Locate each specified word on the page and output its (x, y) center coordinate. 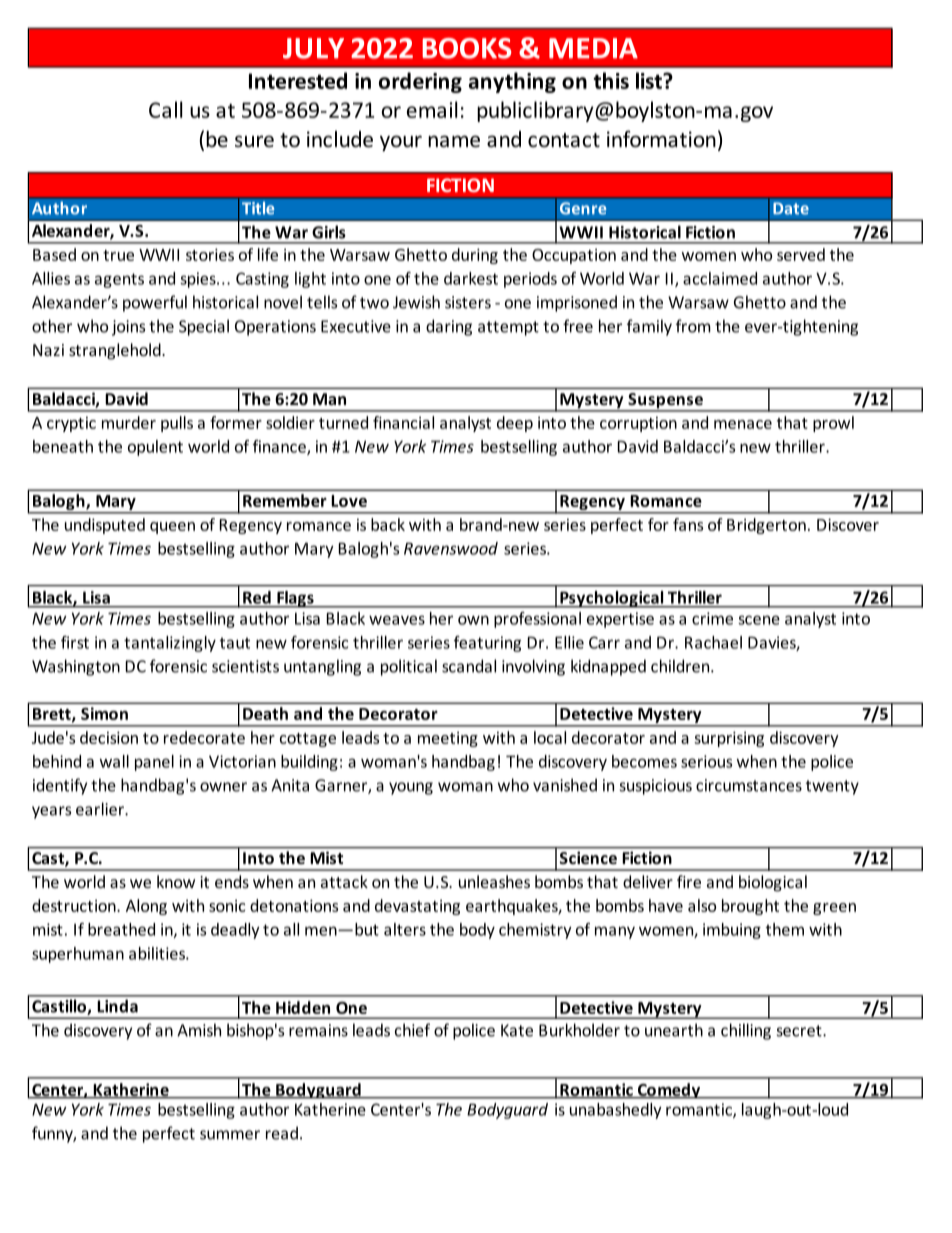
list (650, 80)
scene (759, 620)
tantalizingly (170, 644)
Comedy (669, 1091)
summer (230, 1135)
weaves (397, 620)
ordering (420, 82)
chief (412, 1030)
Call (165, 109)
